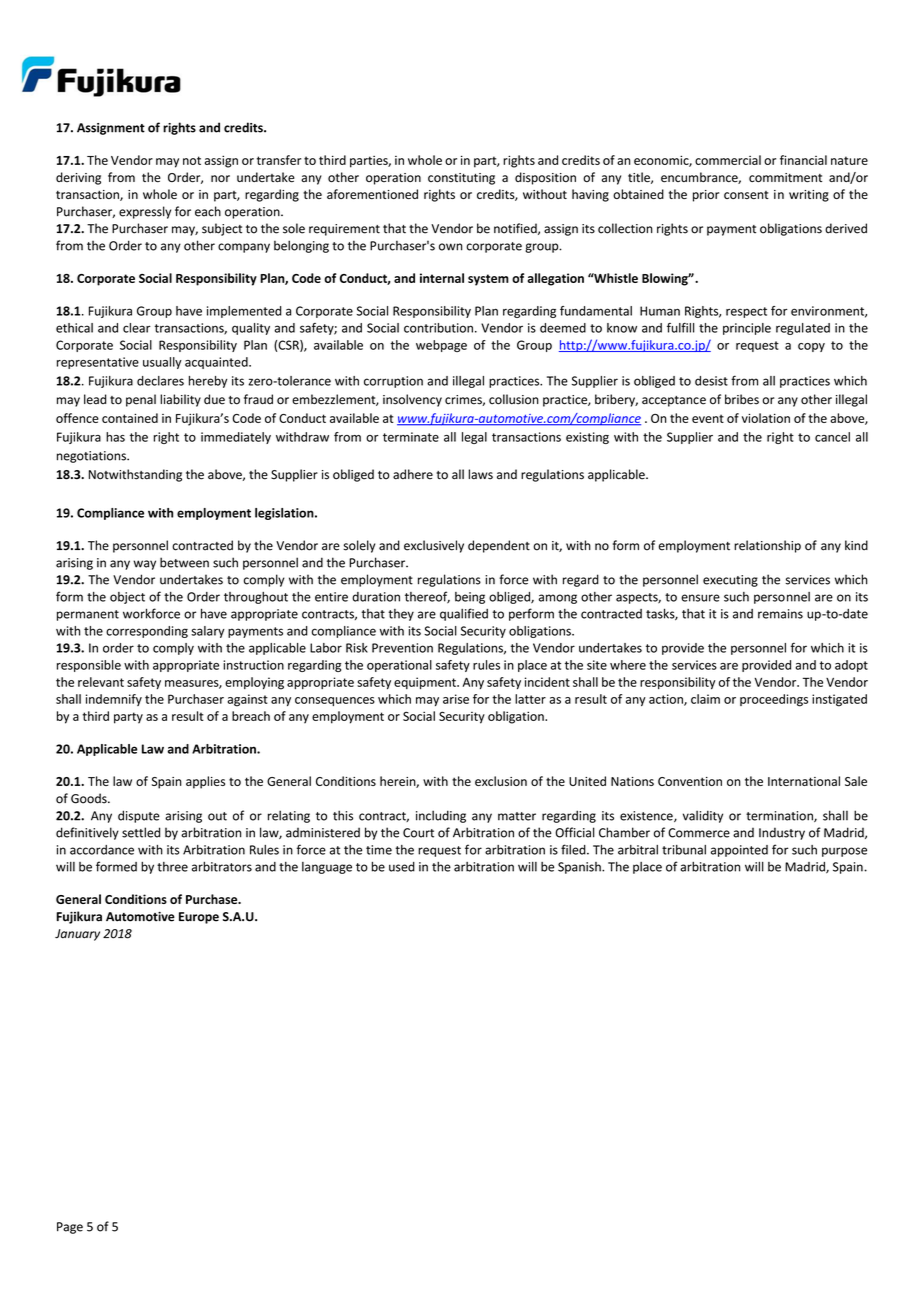 The image size is (924, 1308). I want to click on used, so click(402, 867).
